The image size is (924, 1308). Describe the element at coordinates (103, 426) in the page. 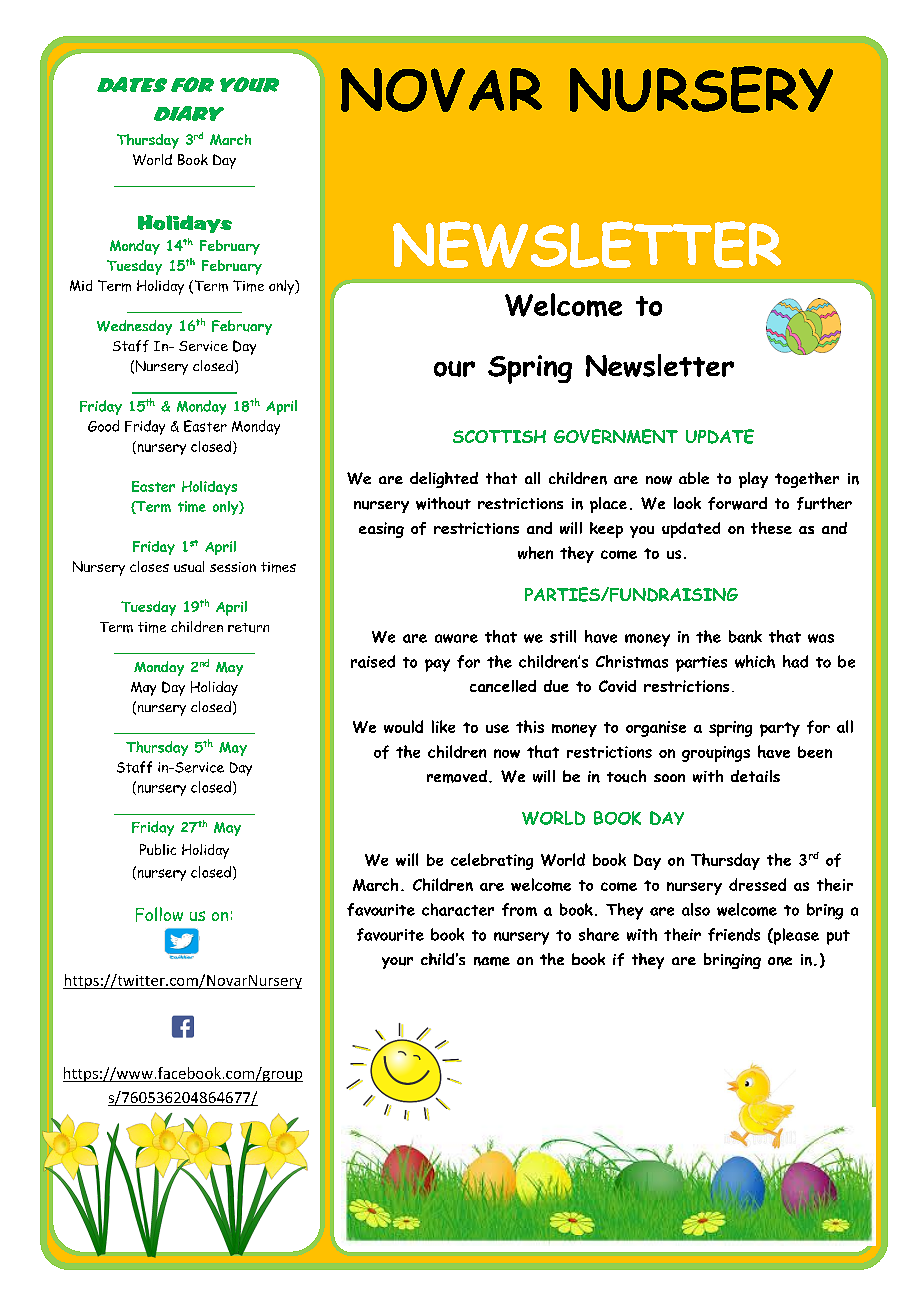

I see `Good` at that location.
